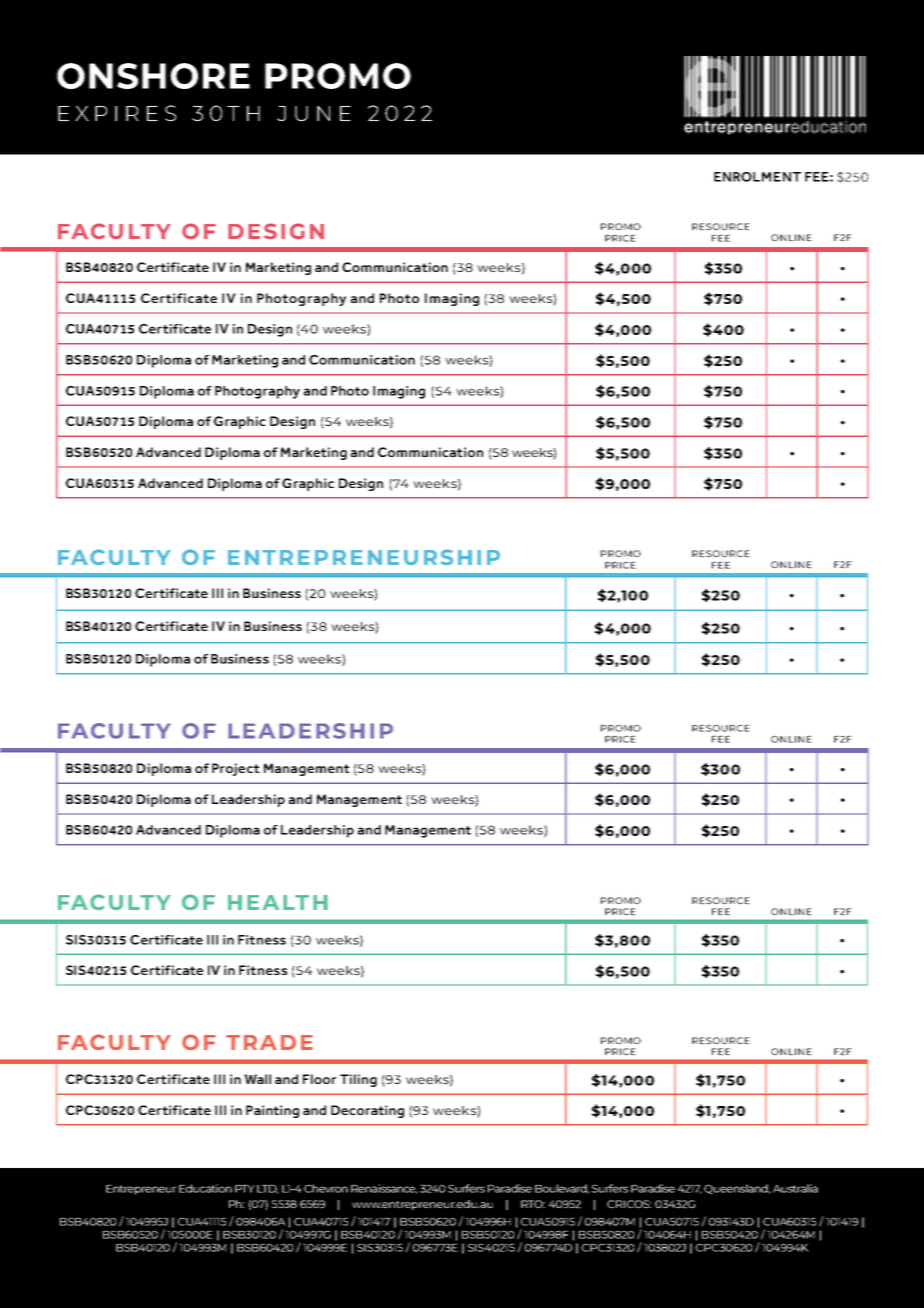  Describe the element at coordinates (795, 1188) in the image. I see `Australia` at that location.
